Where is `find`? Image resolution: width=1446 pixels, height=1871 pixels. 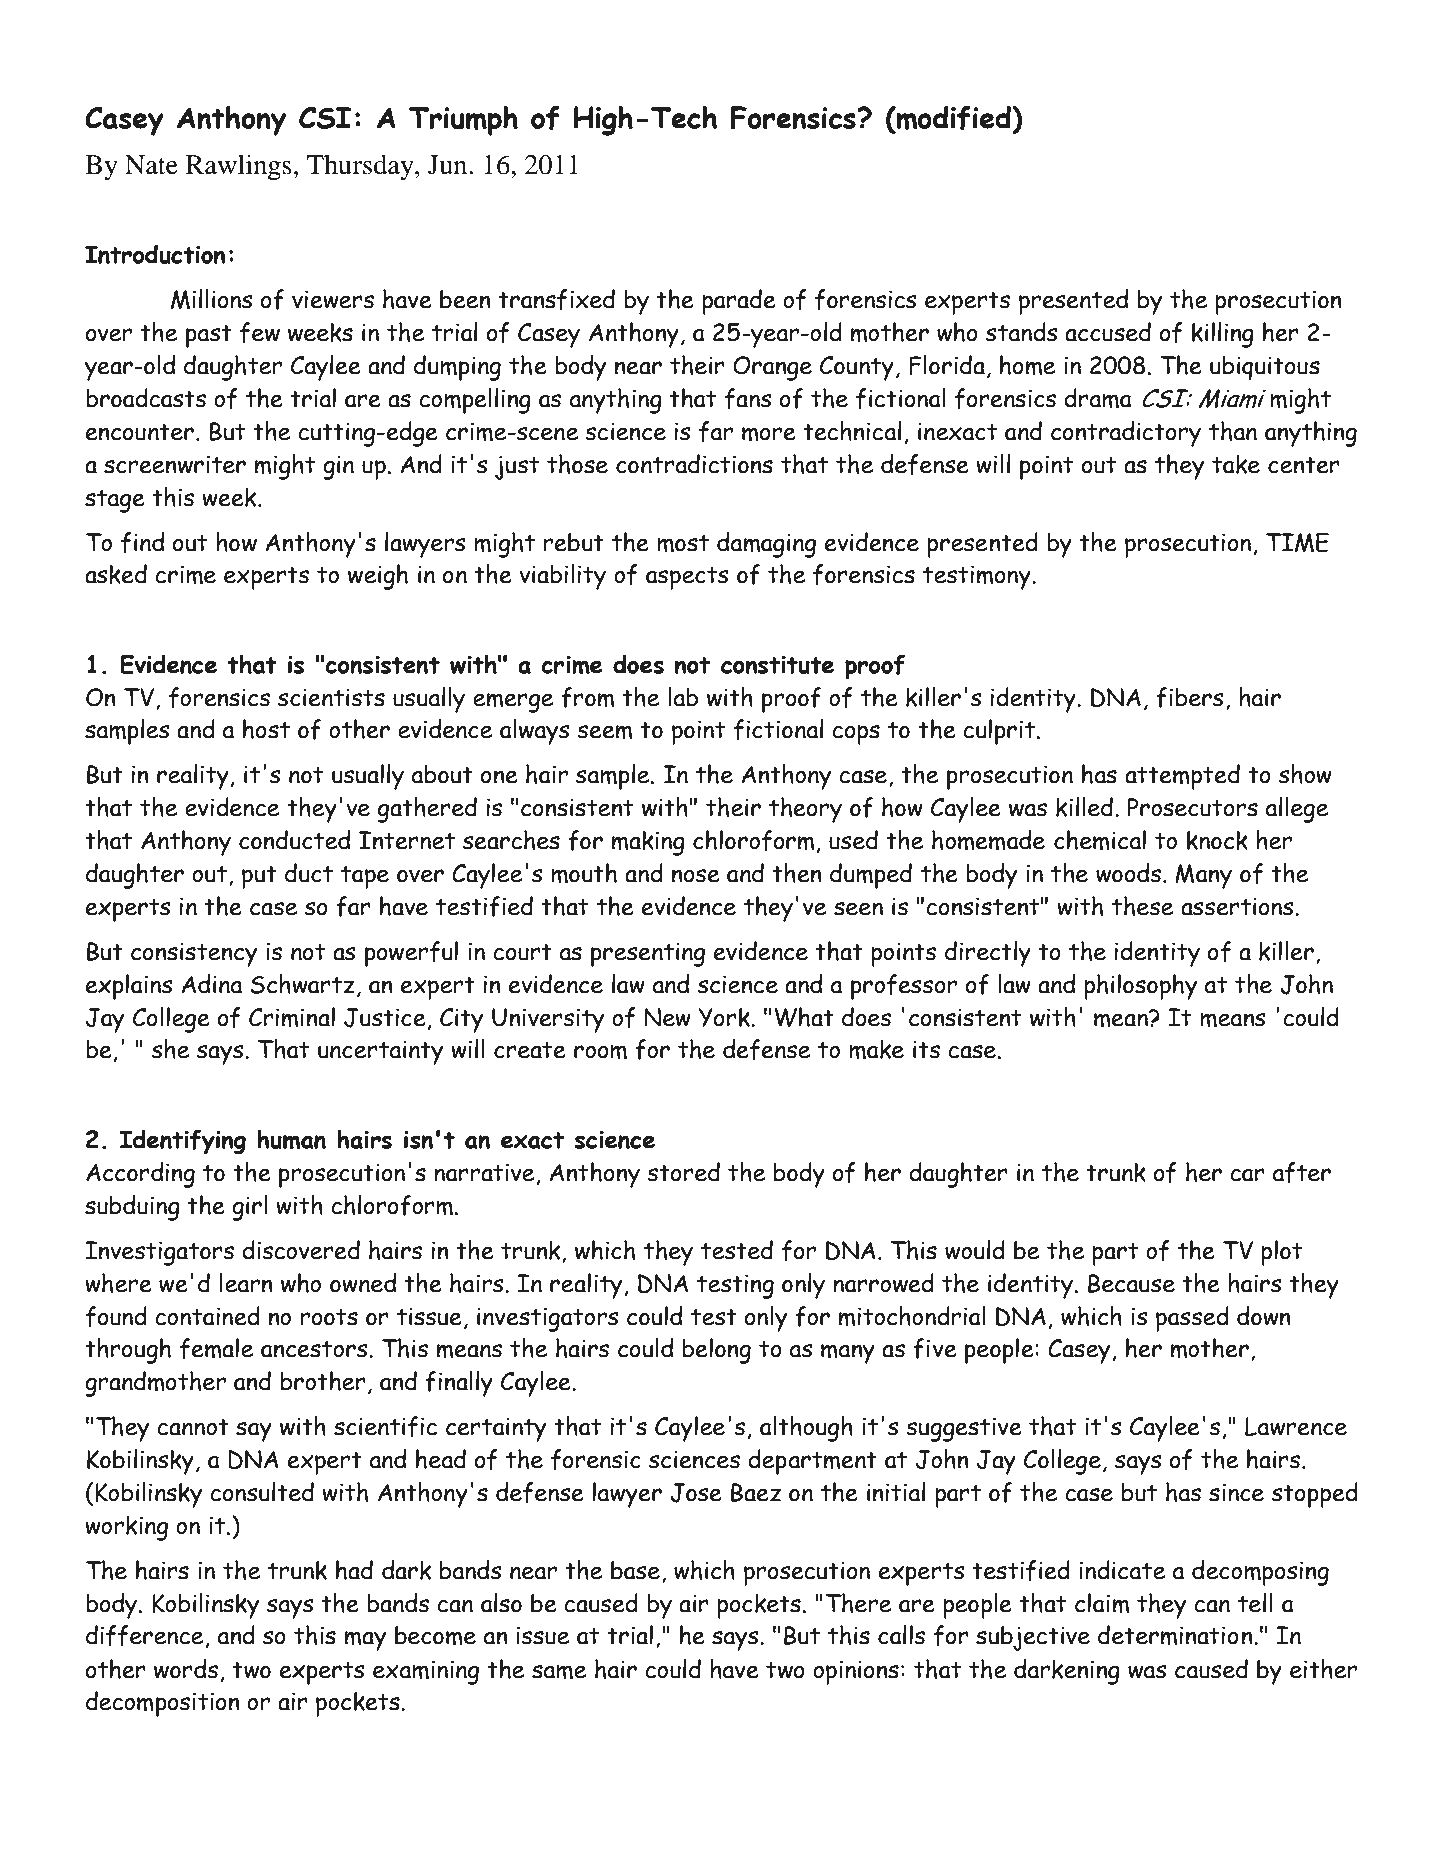
find is located at coordinates (142, 542).
